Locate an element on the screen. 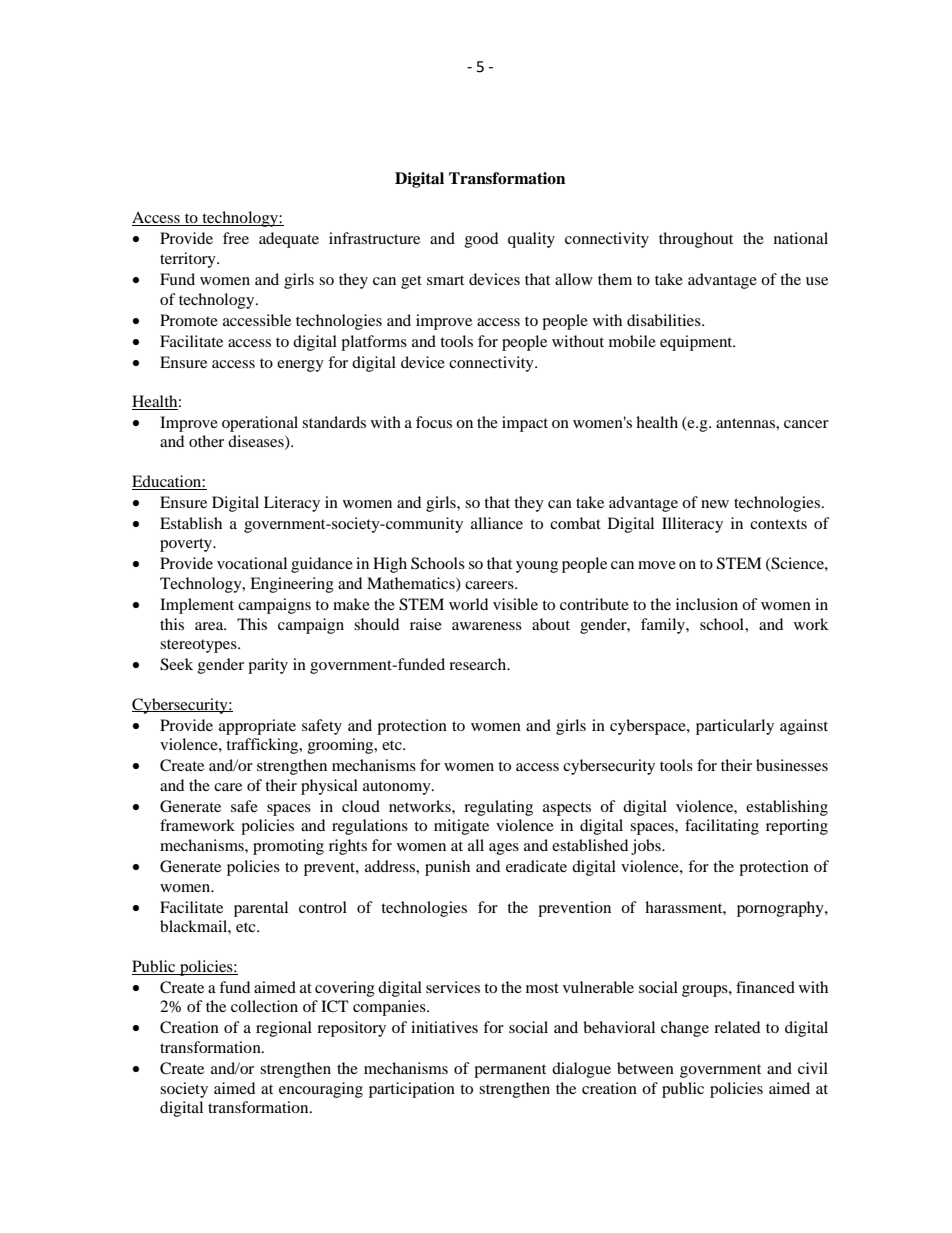  facilitating is located at coordinates (722, 827).
